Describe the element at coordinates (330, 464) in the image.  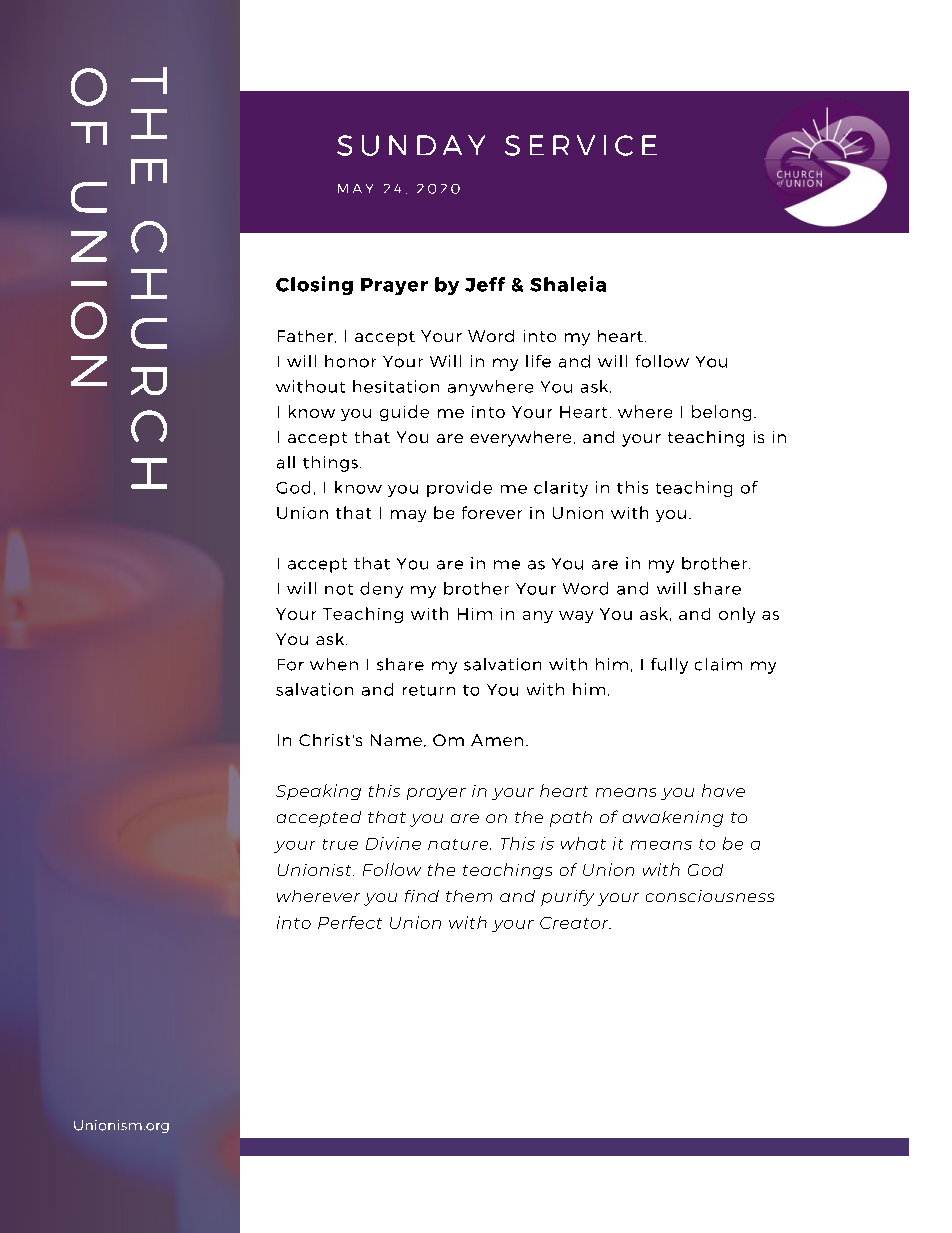
I see `things` at that location.
